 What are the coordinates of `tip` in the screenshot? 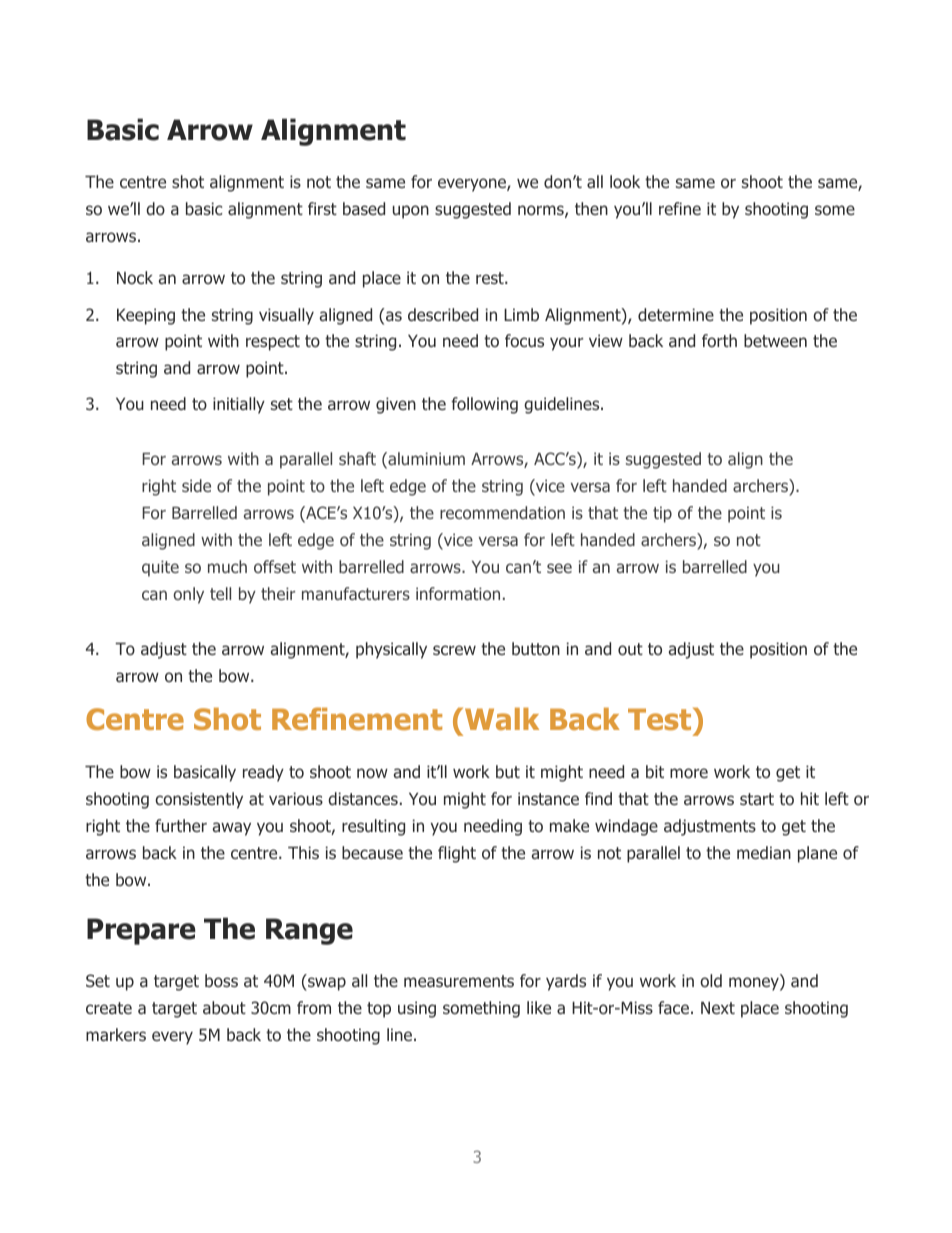 It's located at (662, 514).
